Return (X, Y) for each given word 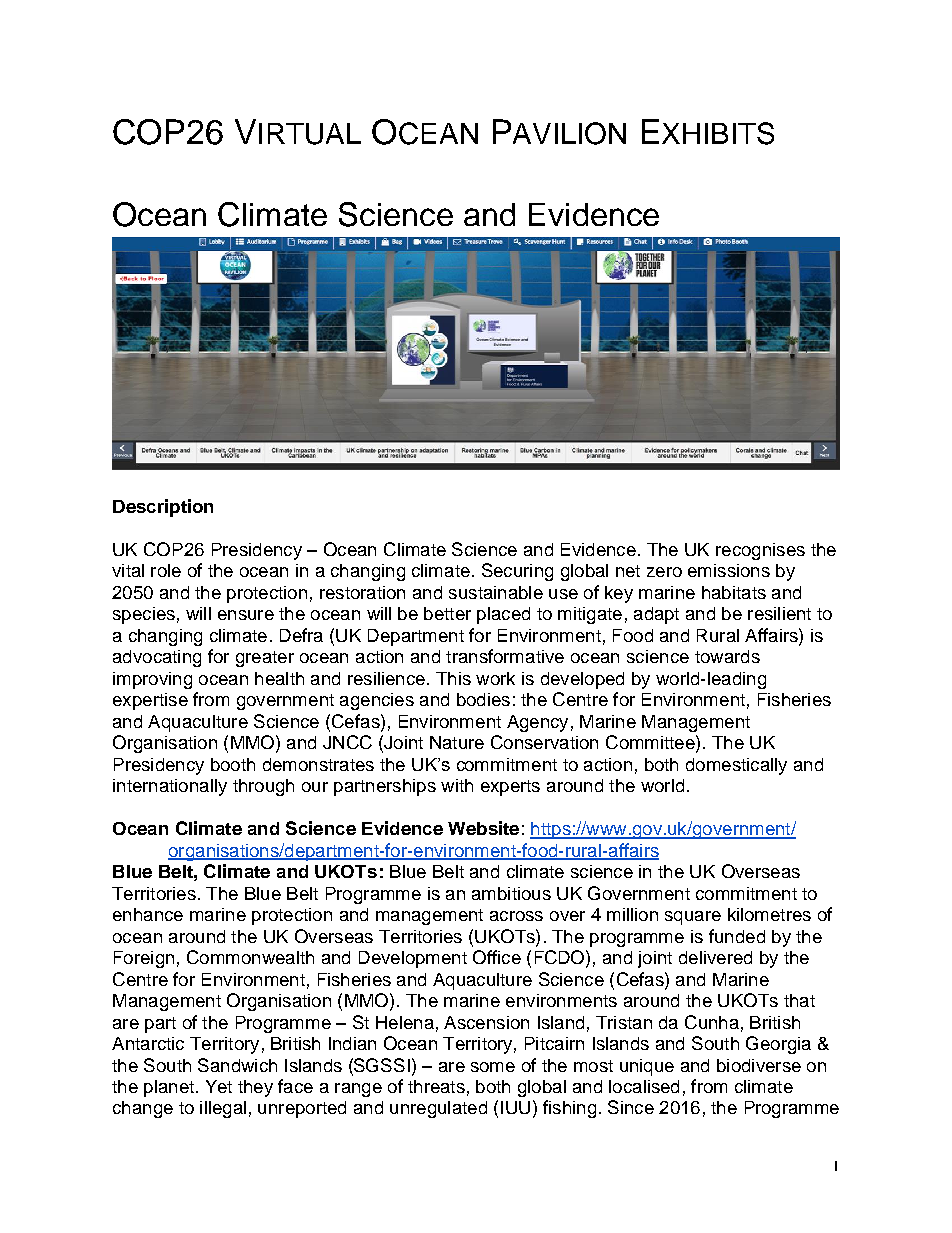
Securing (517, 572)
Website (483, 828)
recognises (760, 551)
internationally (170, 787)
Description (163, 508)
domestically (736, 766)
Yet (219, 1086)
